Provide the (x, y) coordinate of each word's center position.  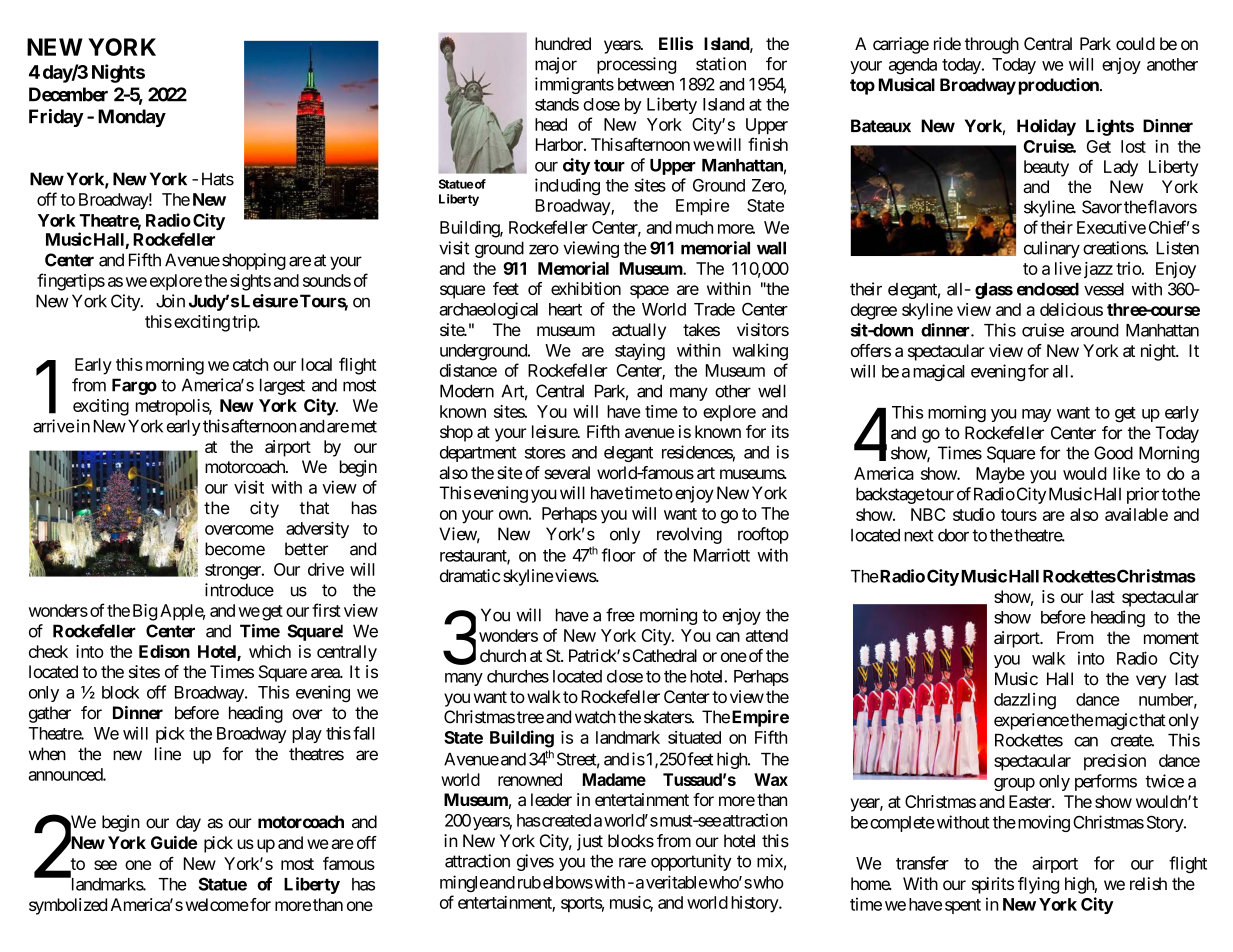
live (1068, 268)
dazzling (1025, 701)
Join (170, 301)
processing (636, 65)
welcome (217, 904)
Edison (164, 651)
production (1060, 86)
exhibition (586, 288)
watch (595, 717)
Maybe (1000, 475)
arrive (53, 426)
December (68, 94)
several (567, 473)
